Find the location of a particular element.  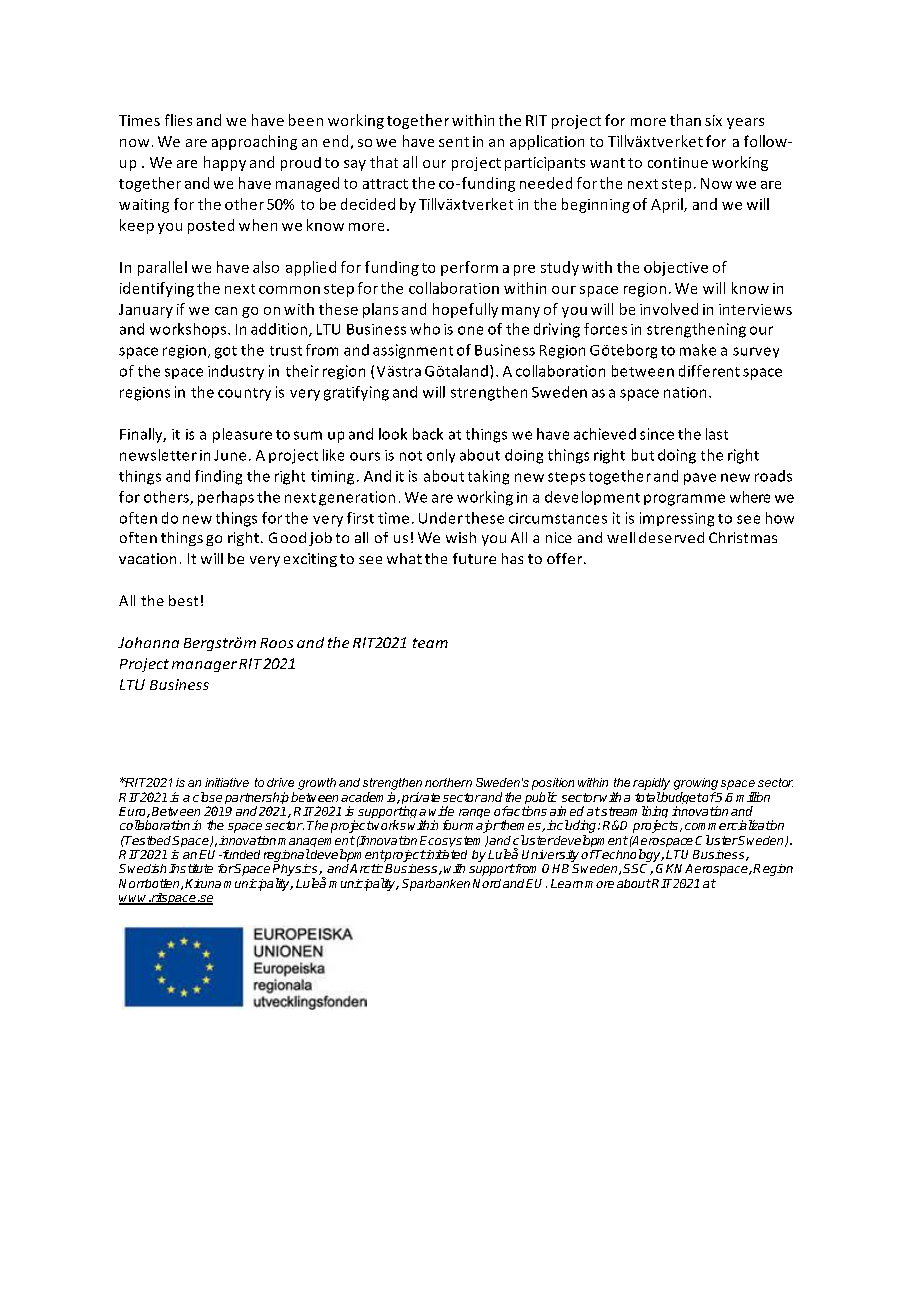

happy is located at coordinates (225, 163).
